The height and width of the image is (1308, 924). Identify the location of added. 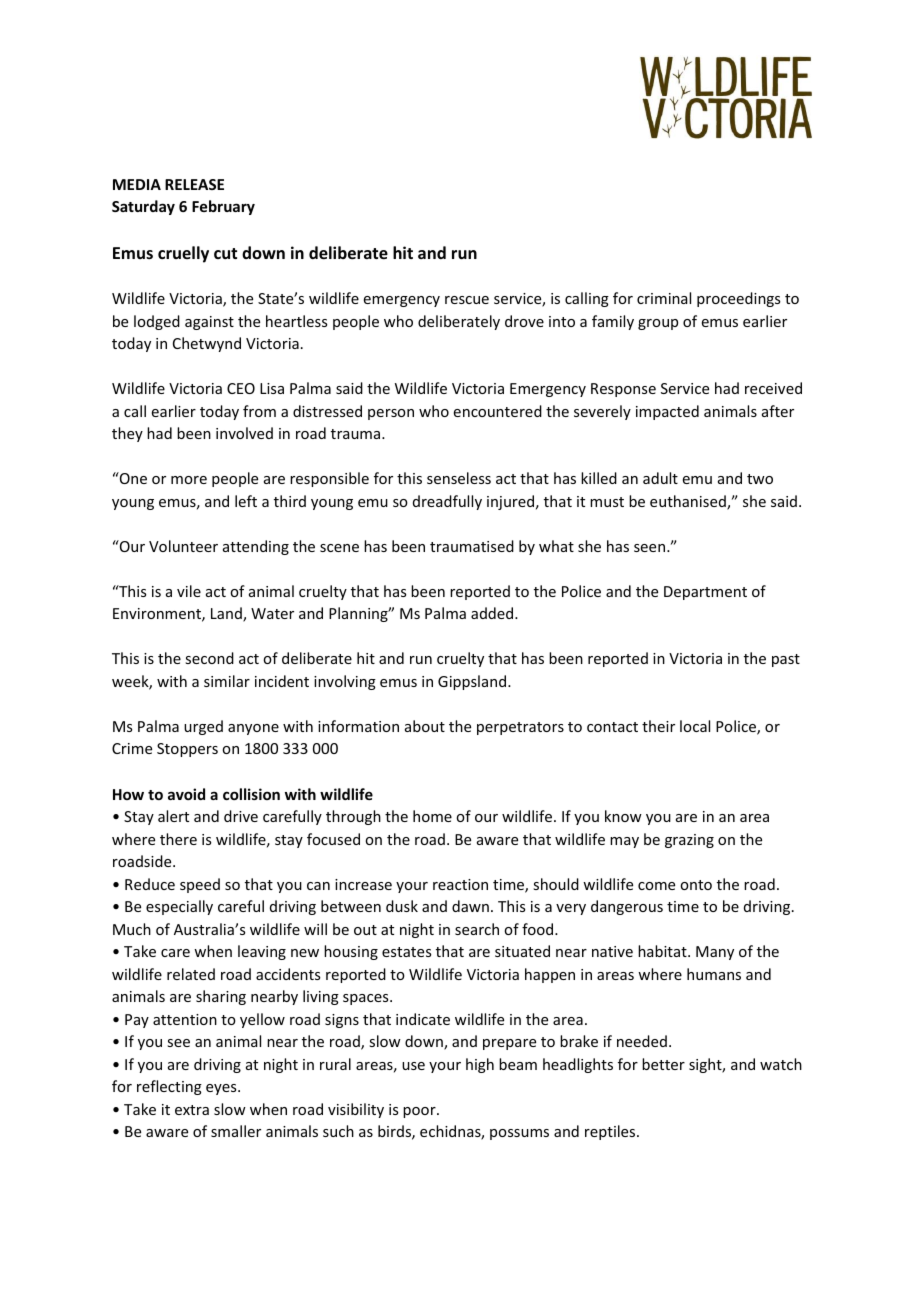
(493, 613).
